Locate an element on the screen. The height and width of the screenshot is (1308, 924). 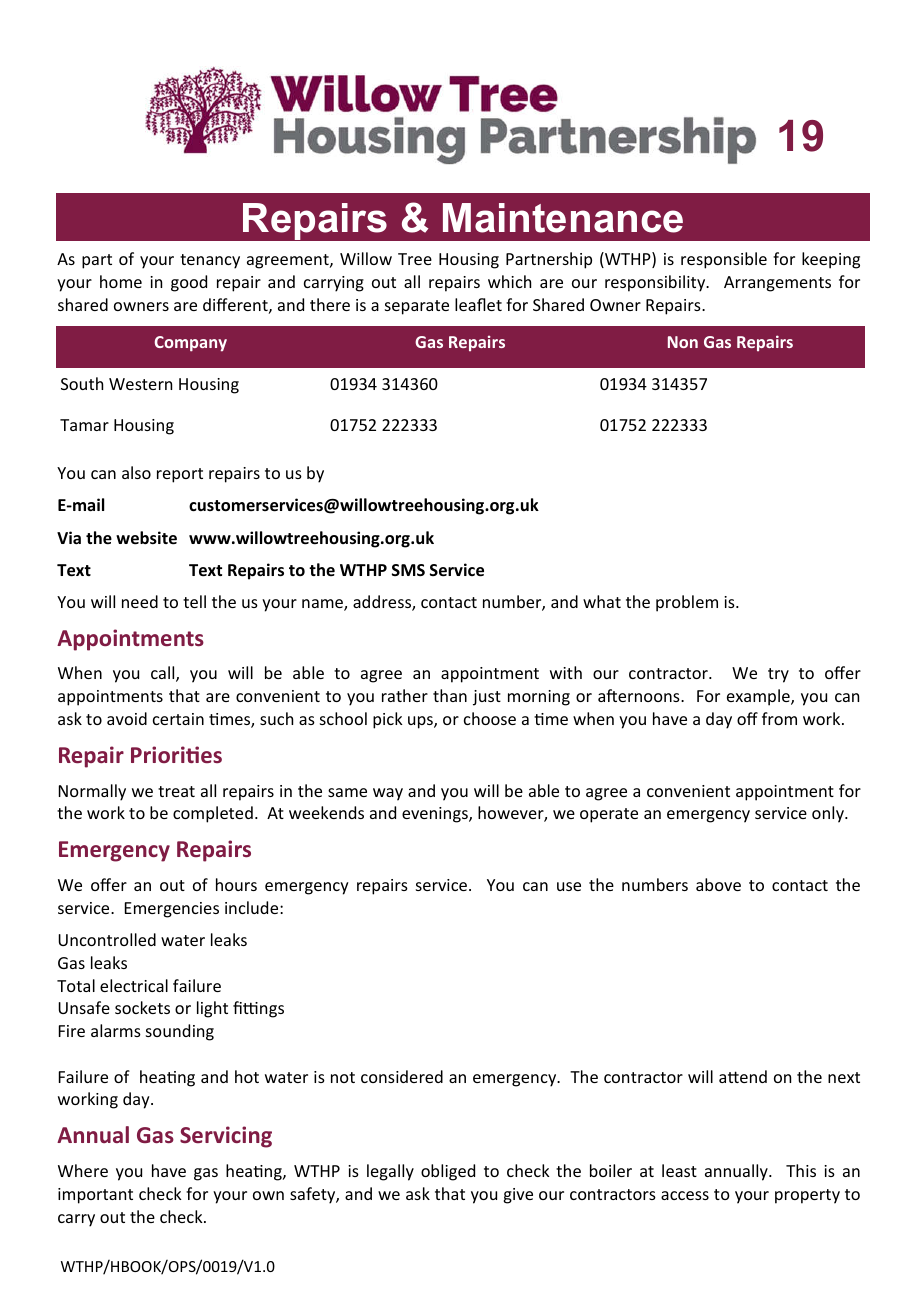
problem is located at coordinates (687, 603).
